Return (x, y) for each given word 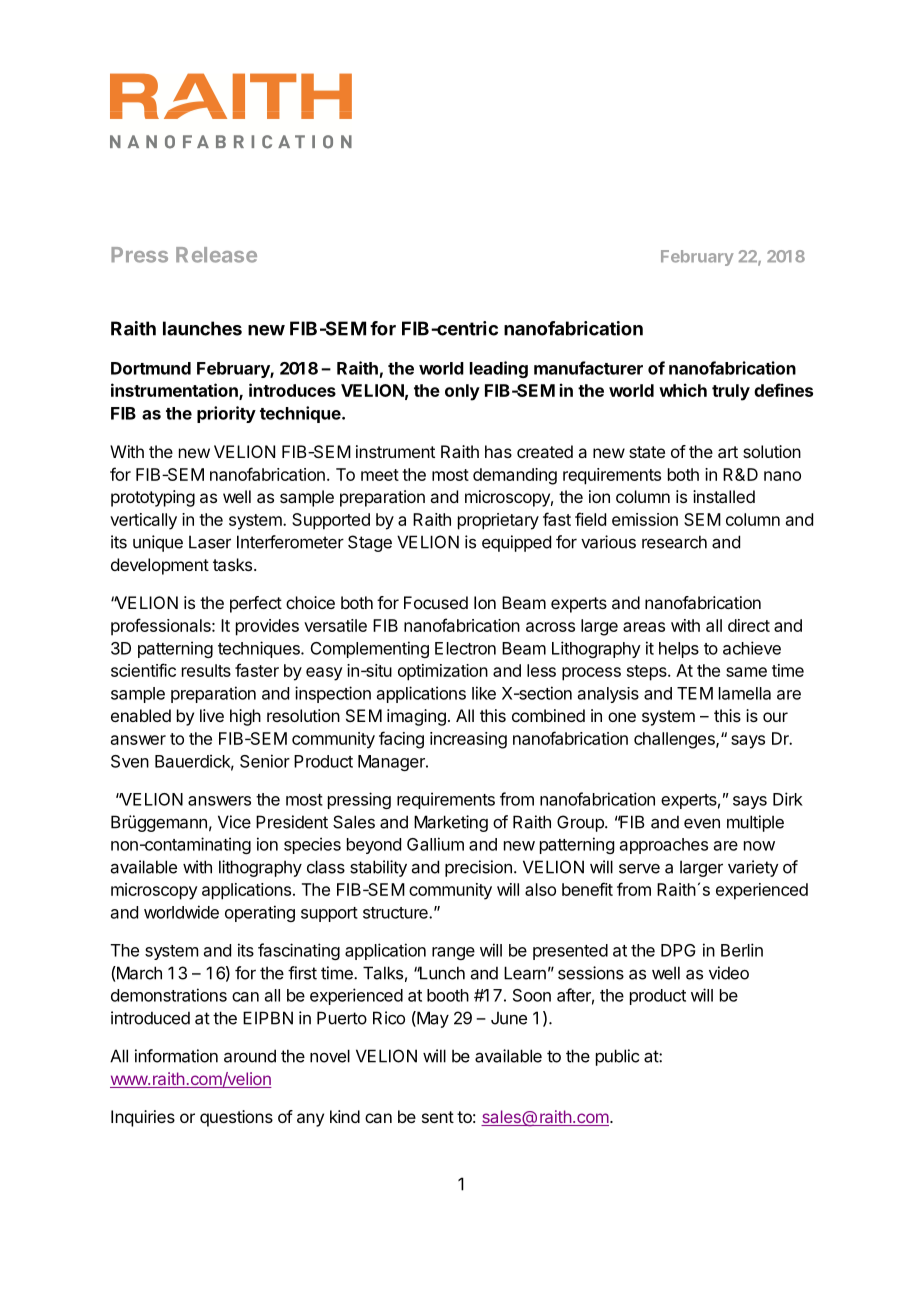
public (617, 1057)
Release (216, 255)
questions (236, 1118)
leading (499, 369)
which (683, 390)
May (432, 1019)
